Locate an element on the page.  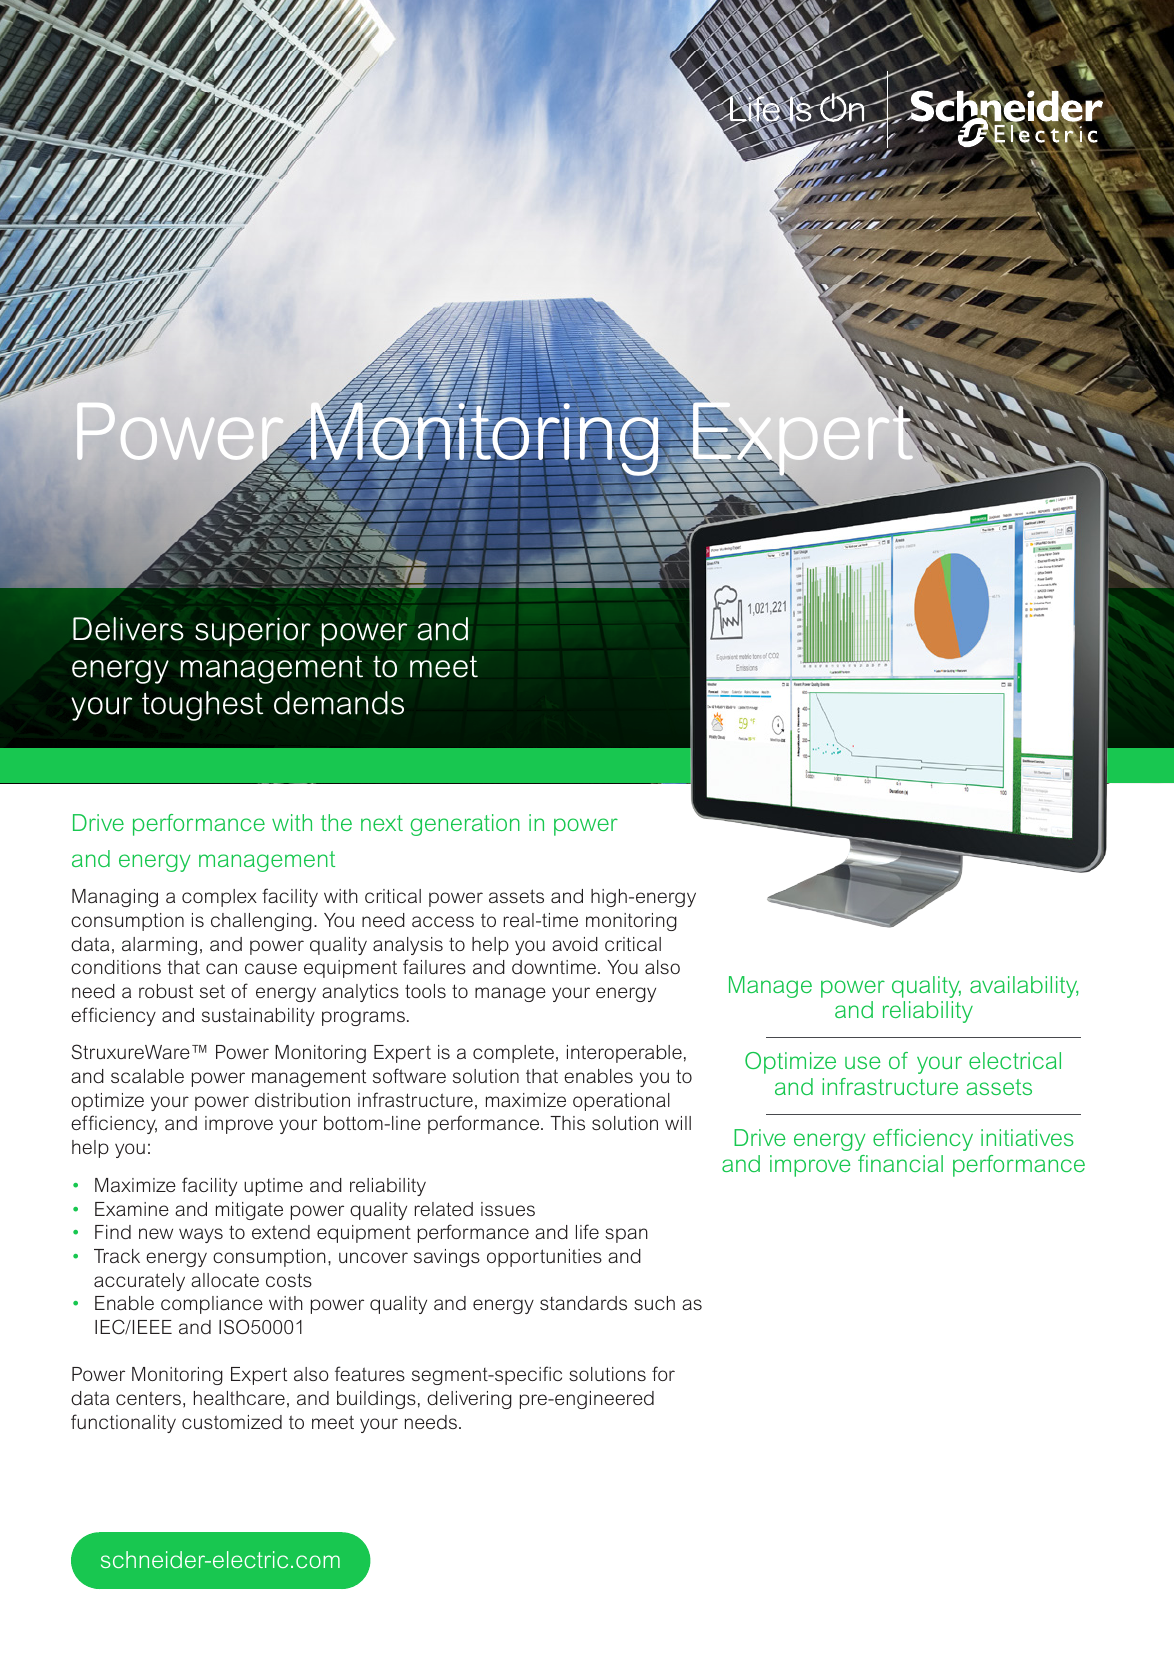
This is located at coordinates (567, 1123).
